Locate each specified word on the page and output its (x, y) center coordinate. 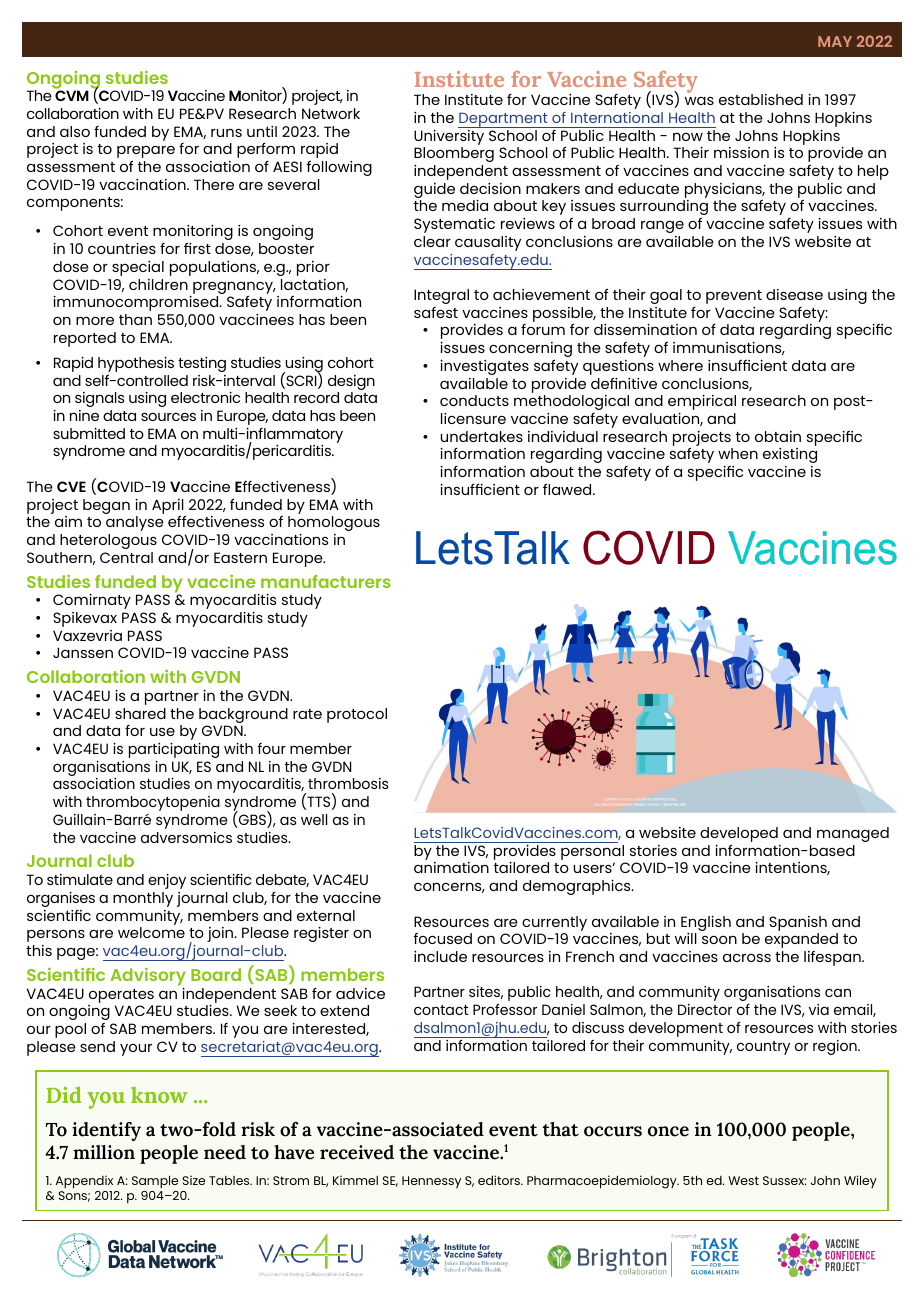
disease (794, 294)
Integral (441, 296)
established (761, 99)
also (75, 131)
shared (140, 713)
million (104, 1152)
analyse (135, 523)
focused (443, 938)
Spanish (798, 923)
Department (504, 120)
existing (790, 455)
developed (739, 836)
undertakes (482, 436)
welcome (151, 932)
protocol (357, 715)
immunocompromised (137, 303)
